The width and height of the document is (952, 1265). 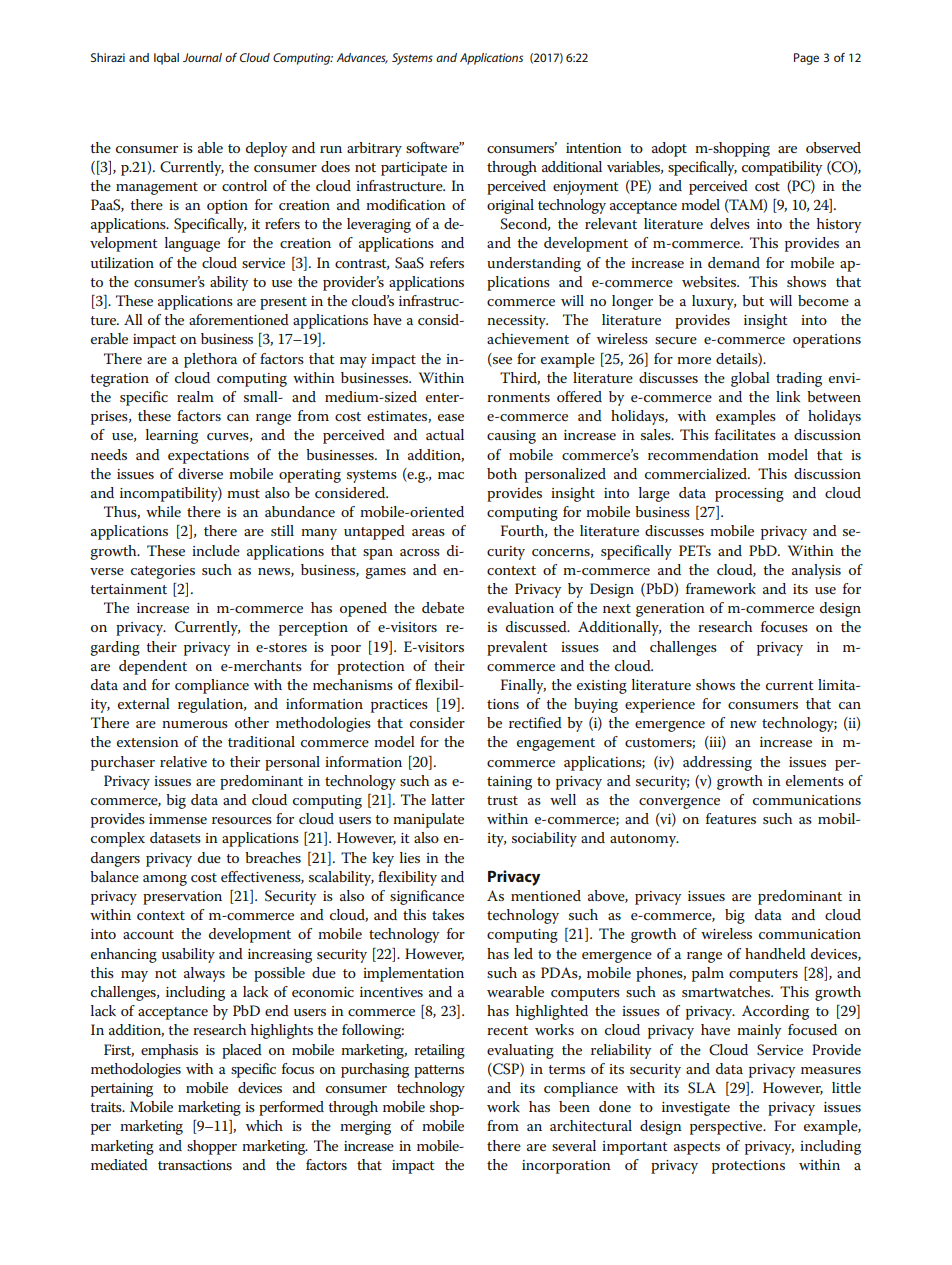 I want to click on include, so click(x=216, y=550).
